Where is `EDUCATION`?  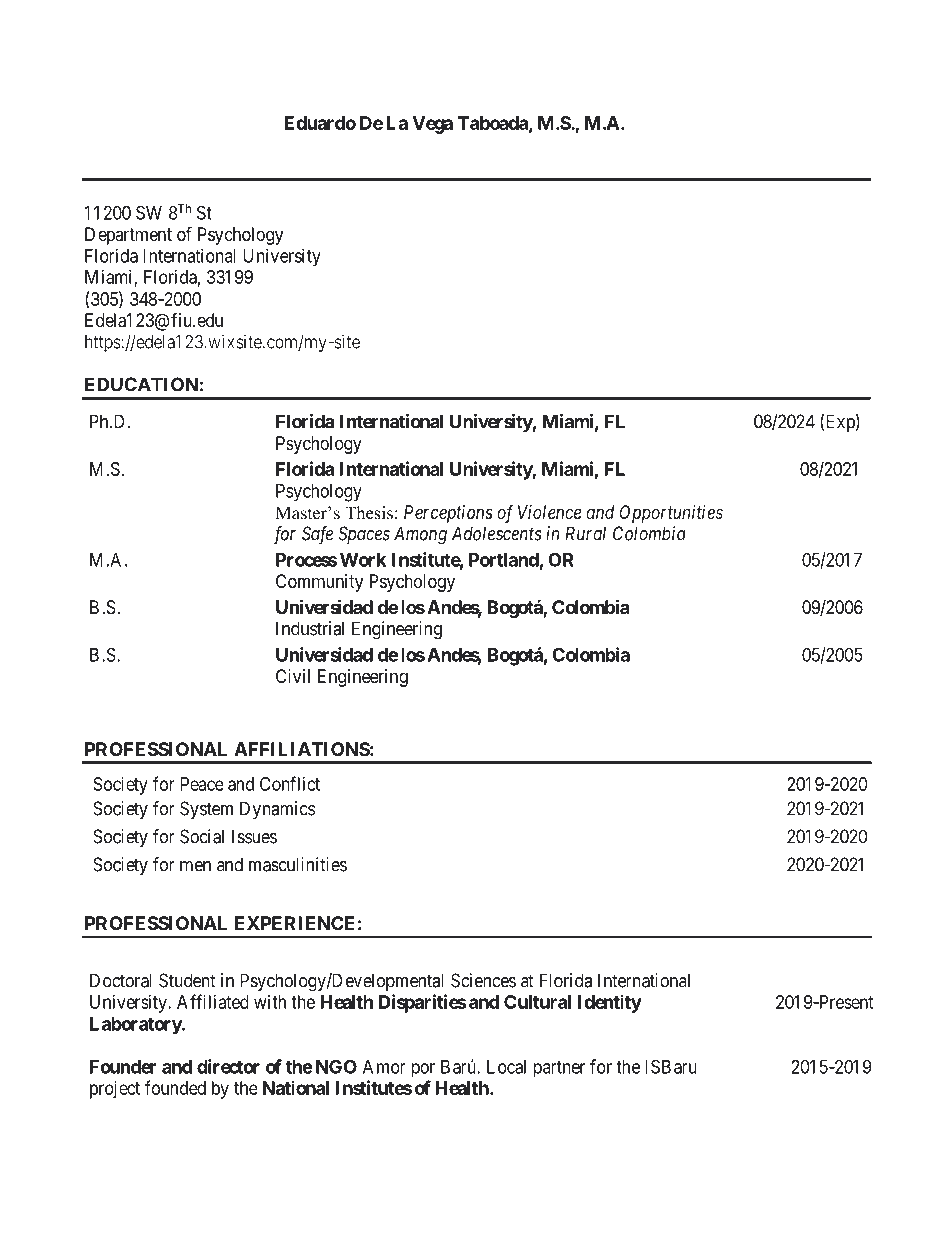
EDUCATION is located at coordinates (141, 384).
